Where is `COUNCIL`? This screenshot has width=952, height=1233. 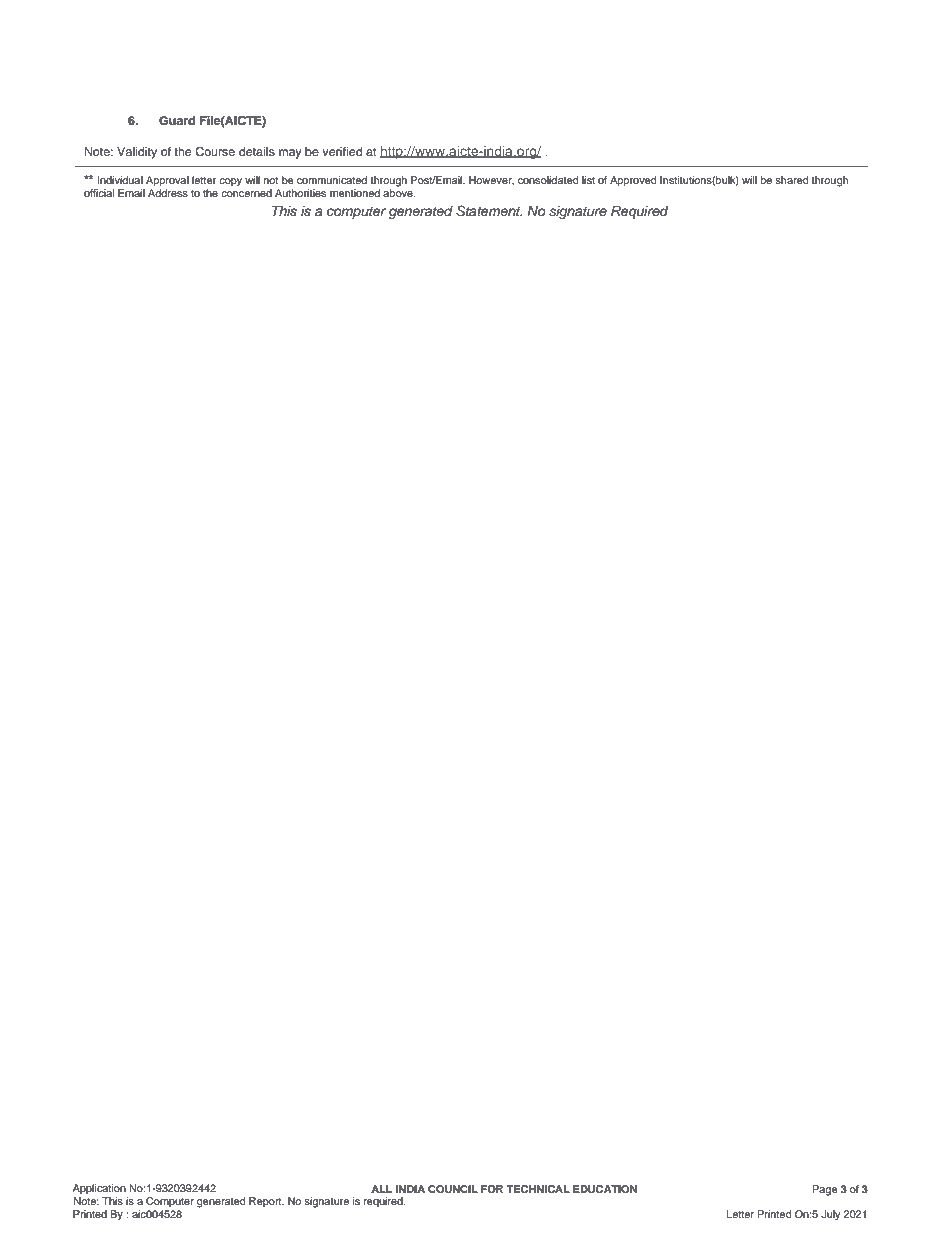 COUNCIL is located at coordinates (453, 1189).
